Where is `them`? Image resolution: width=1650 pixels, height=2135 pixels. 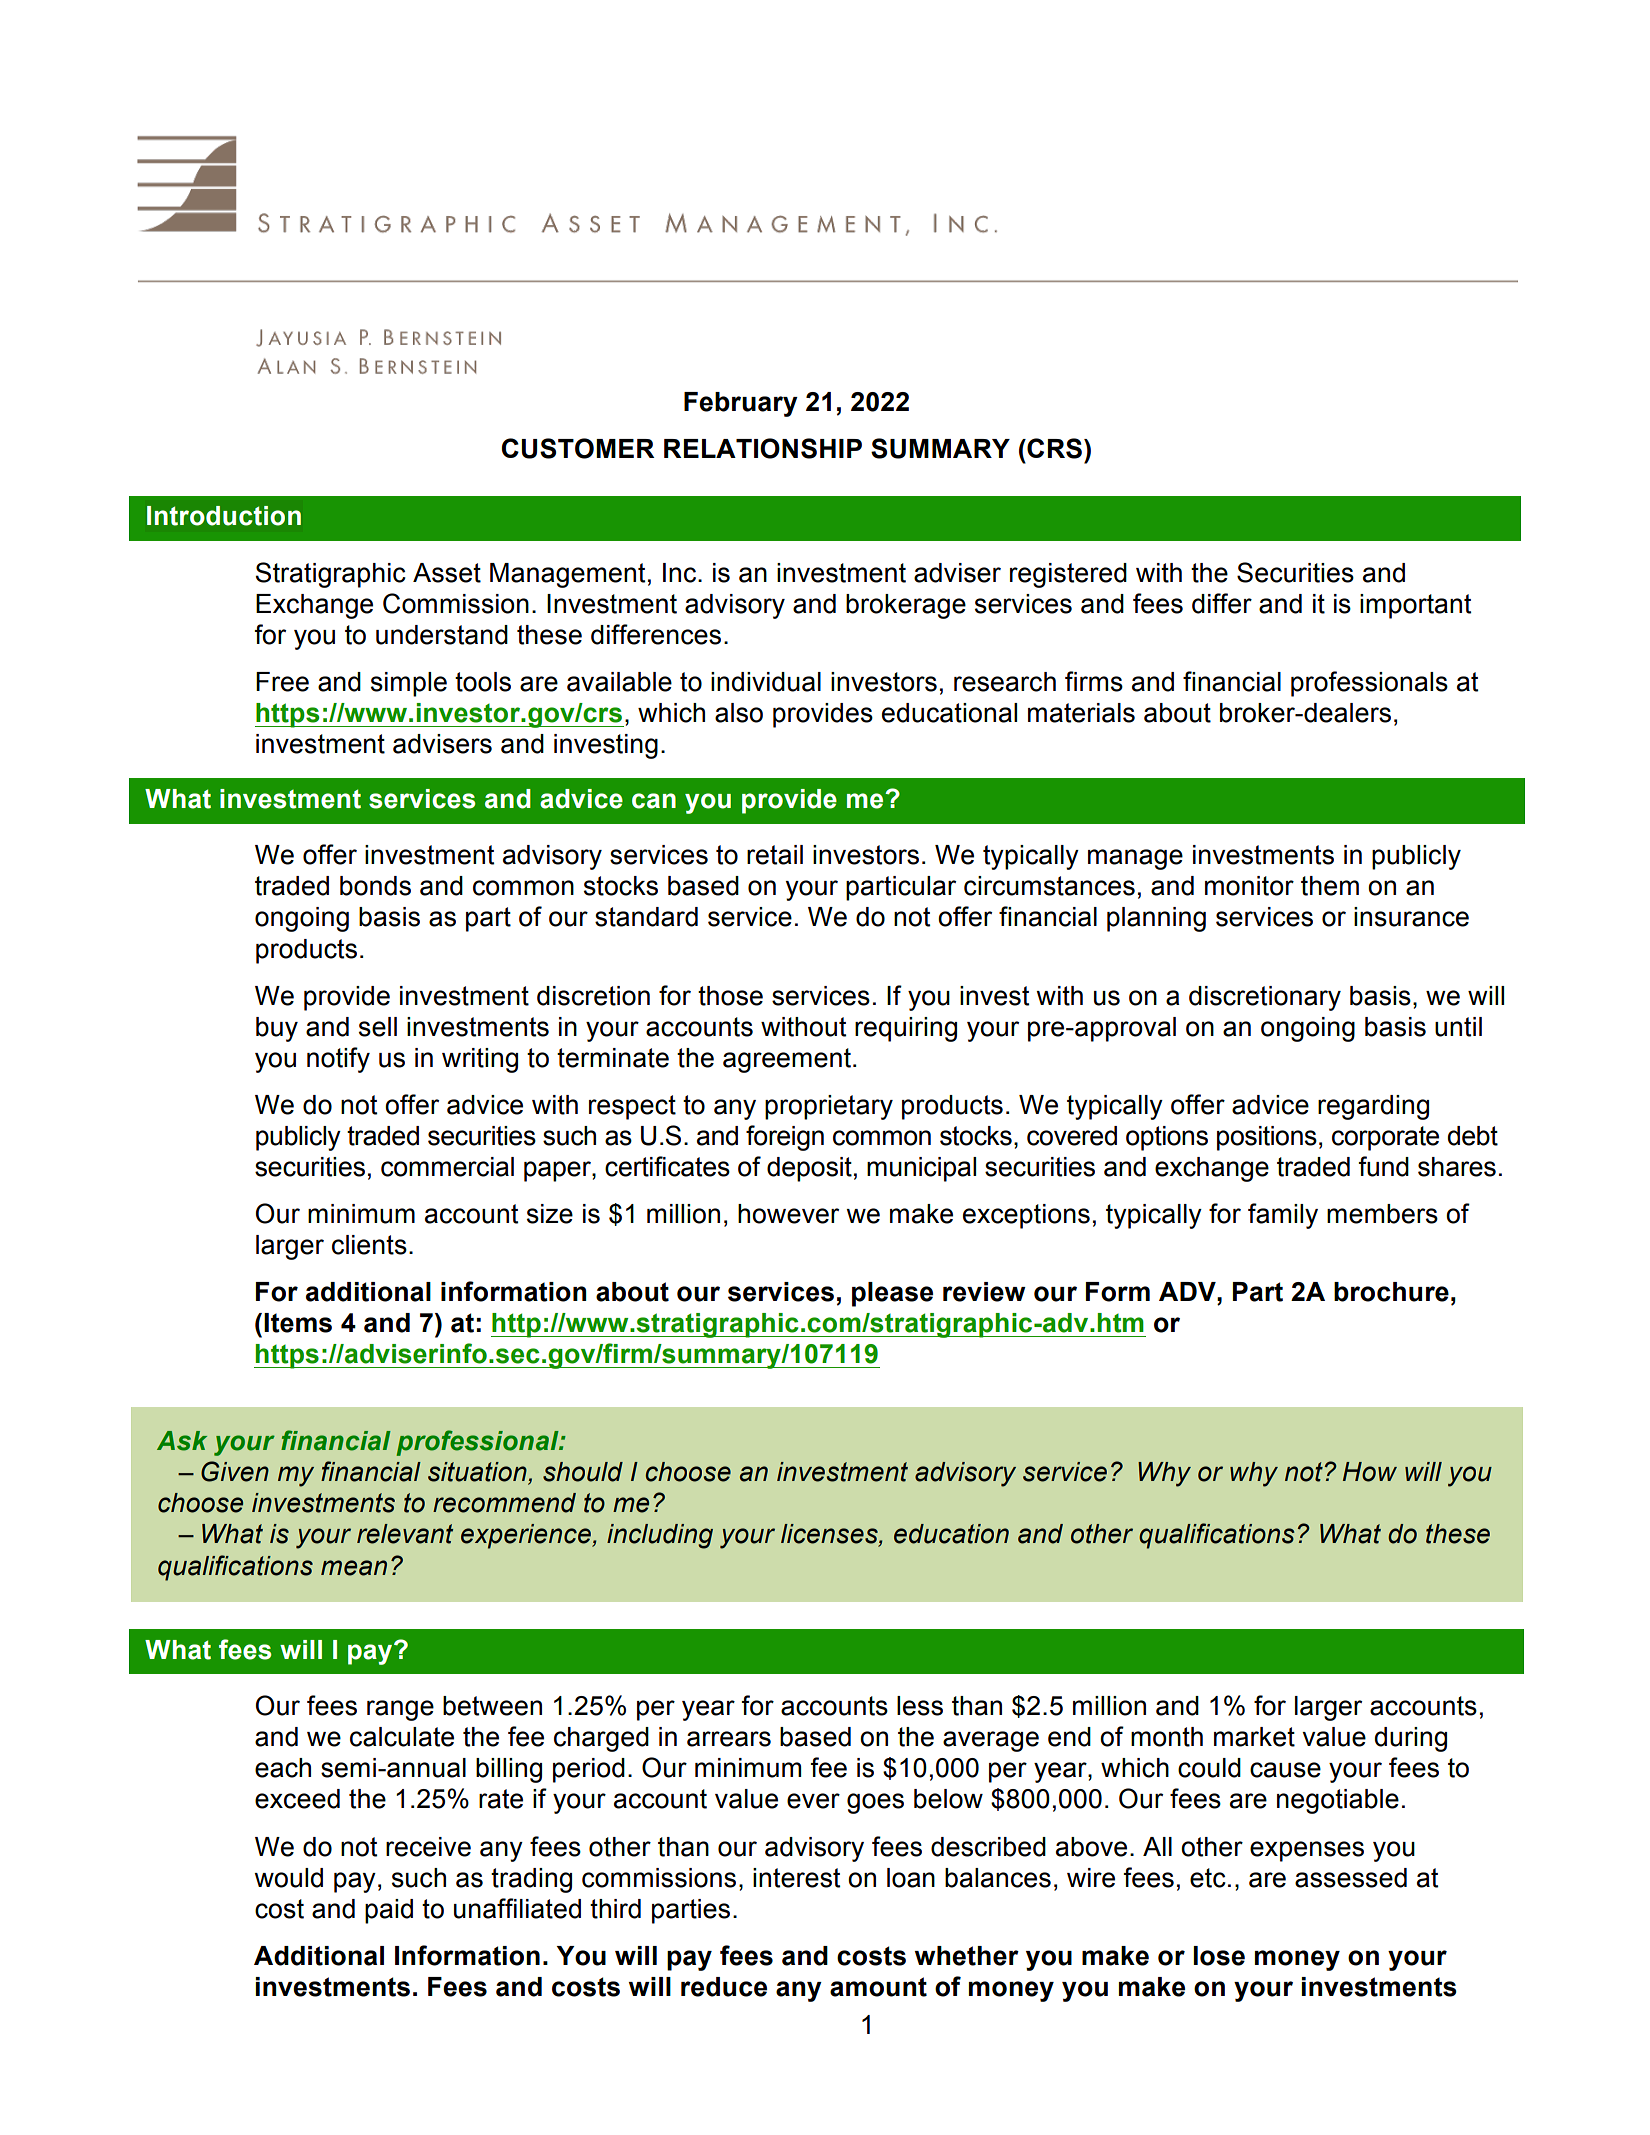 them is located at coordinates (1330, 886).
